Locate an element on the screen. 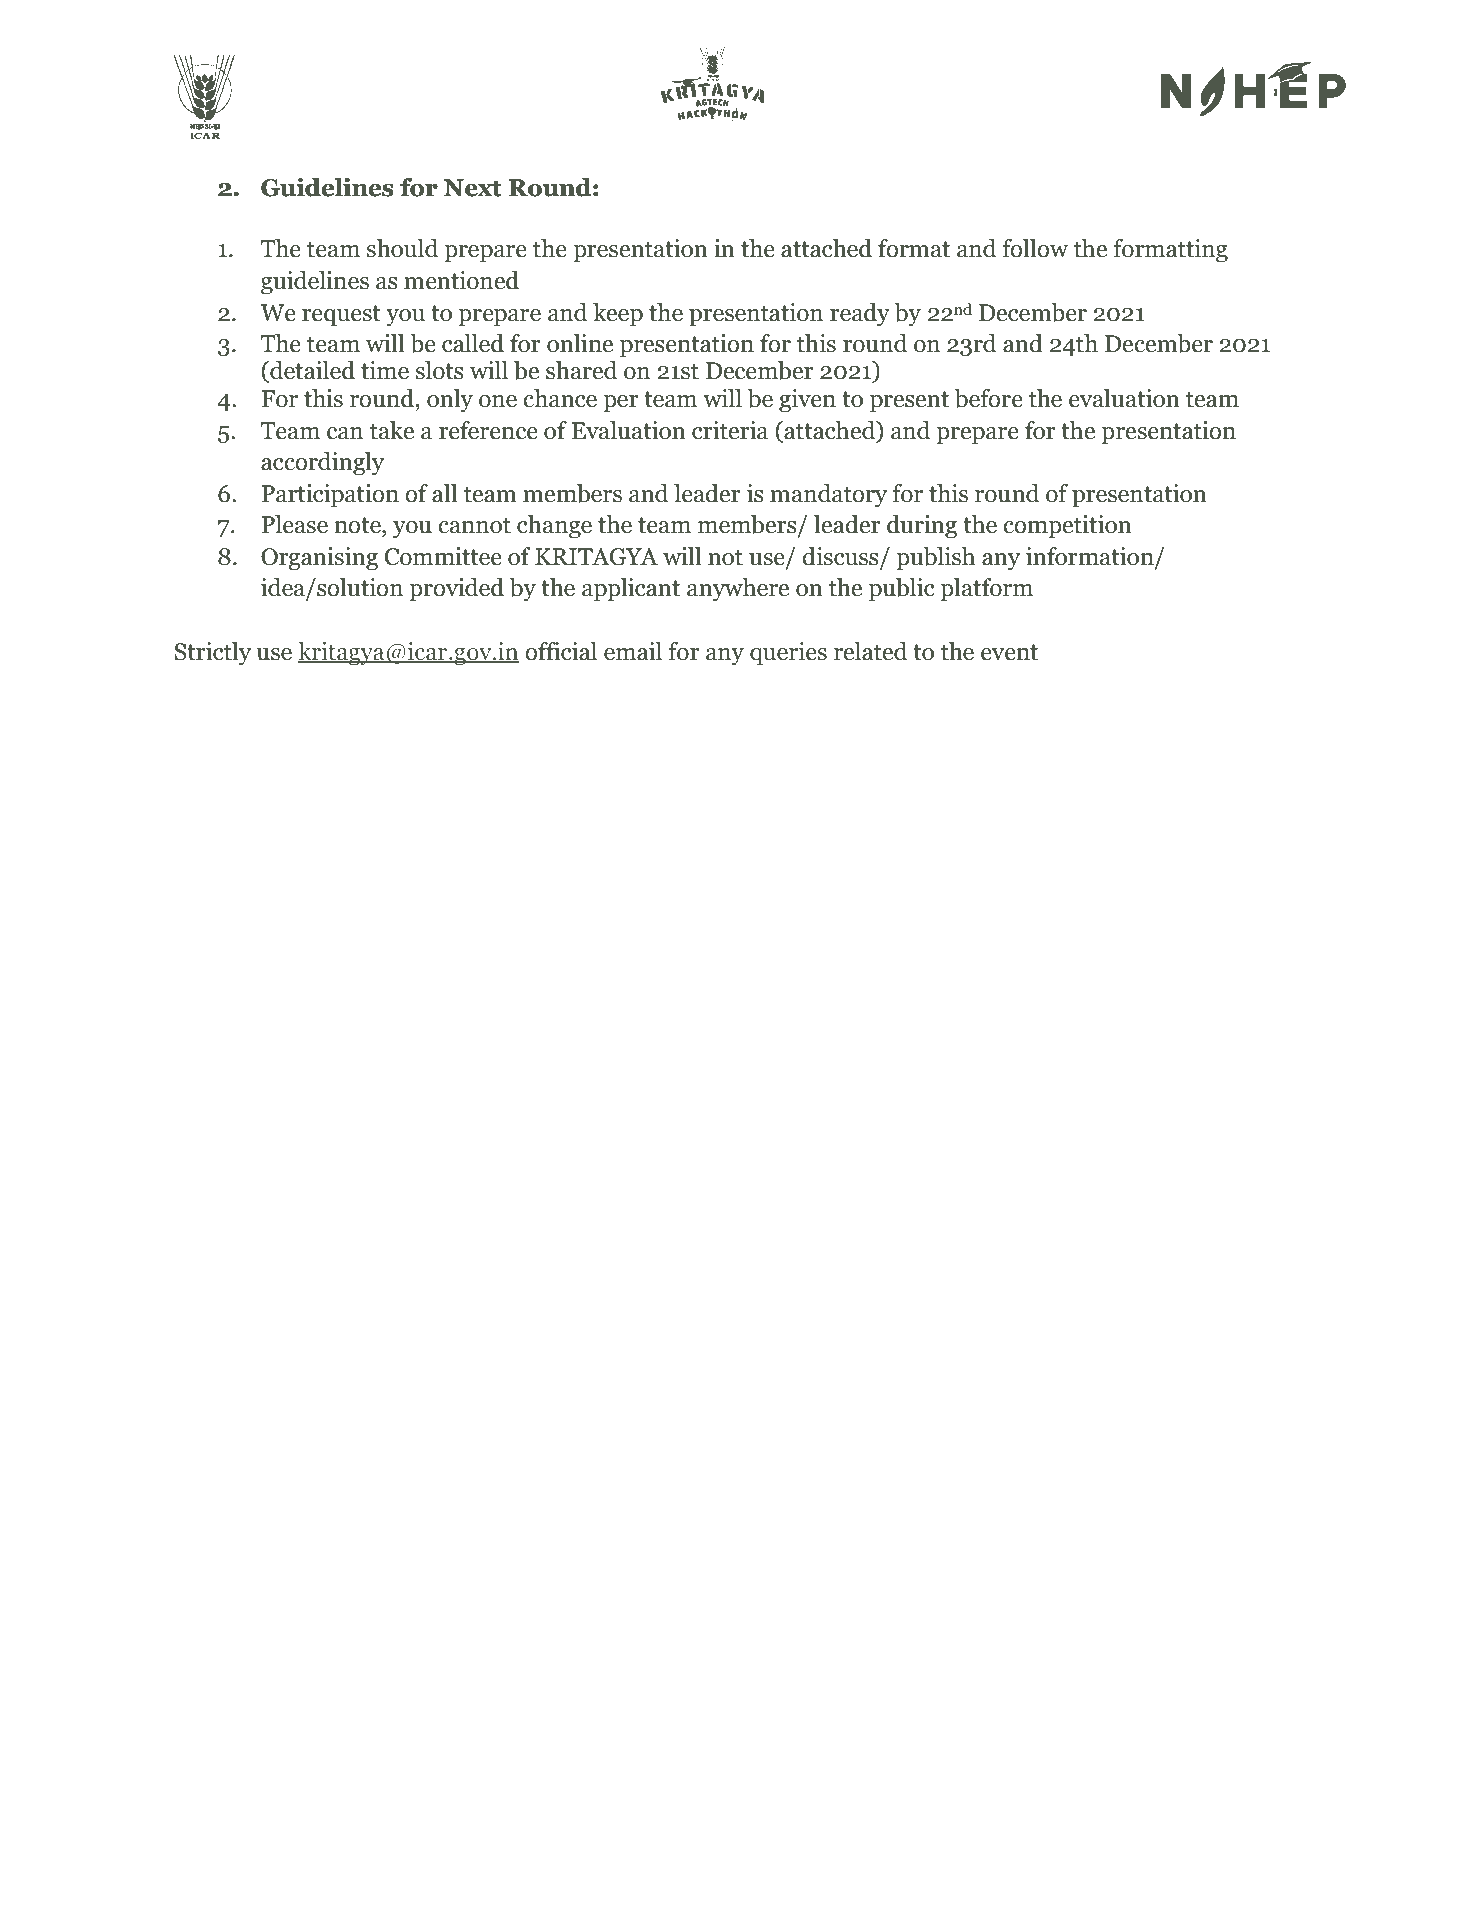 The width and height of the screenshot is (1478, 1913). email is located at coordinates (633, 651).
